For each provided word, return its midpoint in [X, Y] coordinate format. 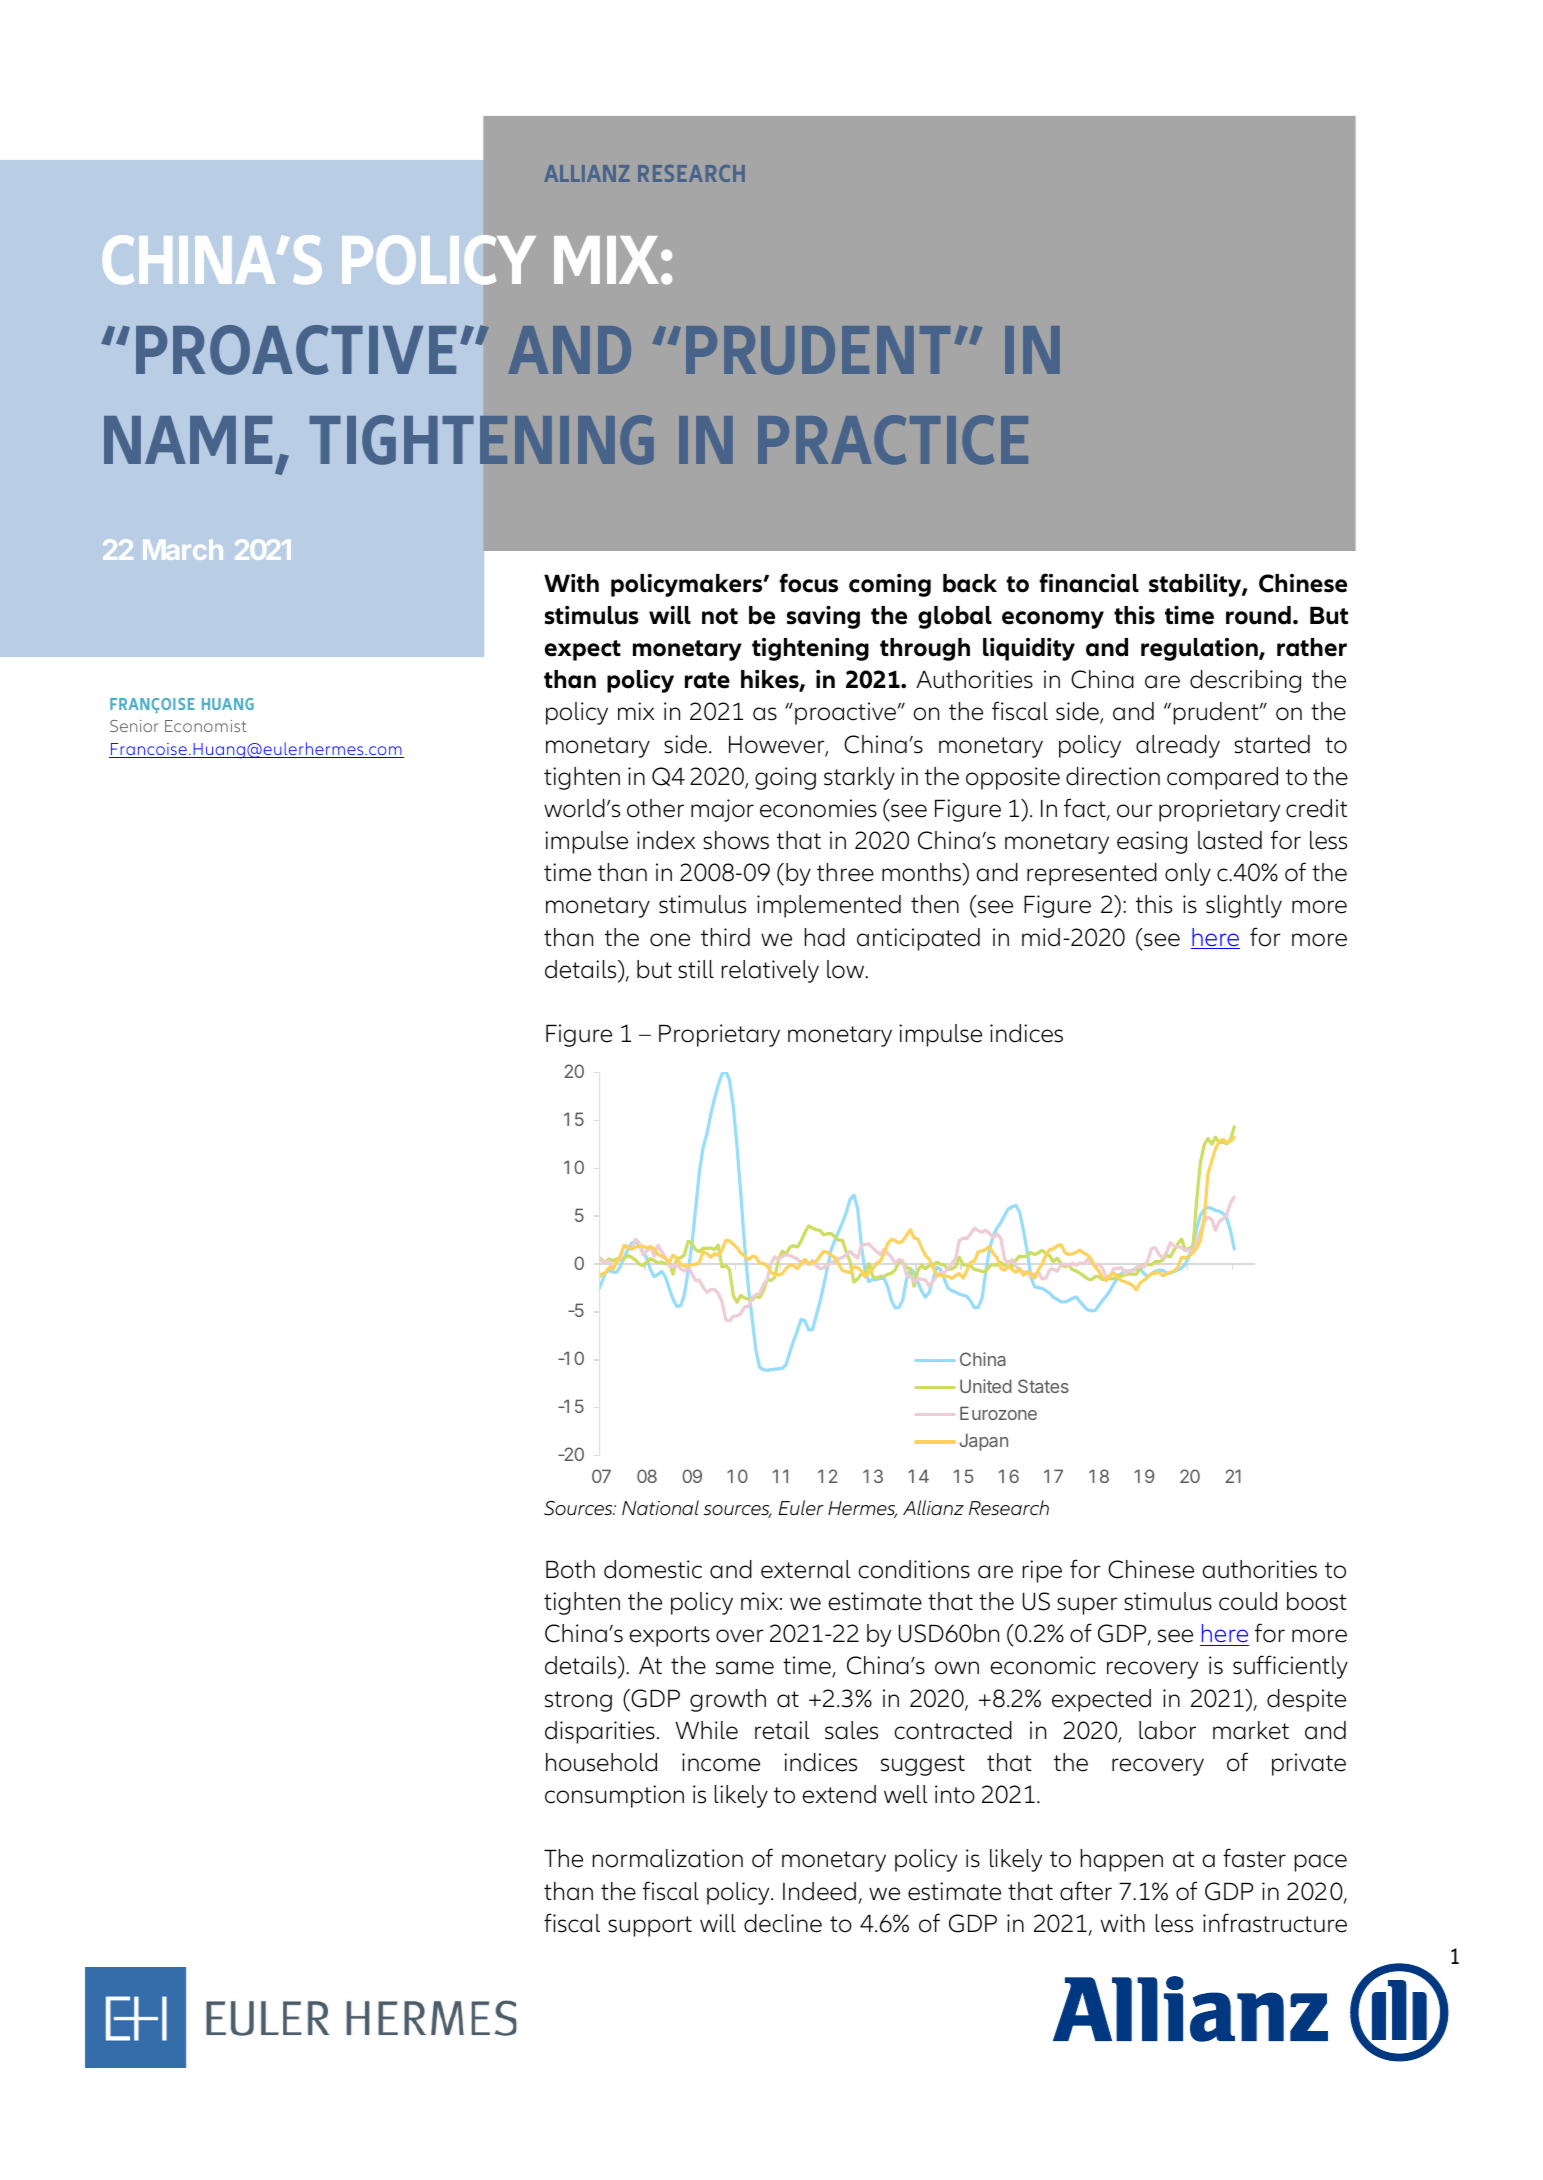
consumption [614, 1796]
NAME [188, 440]
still [696, 969]
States [1043, 1386]
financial [1089, 583]
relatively [770, 971]
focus [808, 583]
